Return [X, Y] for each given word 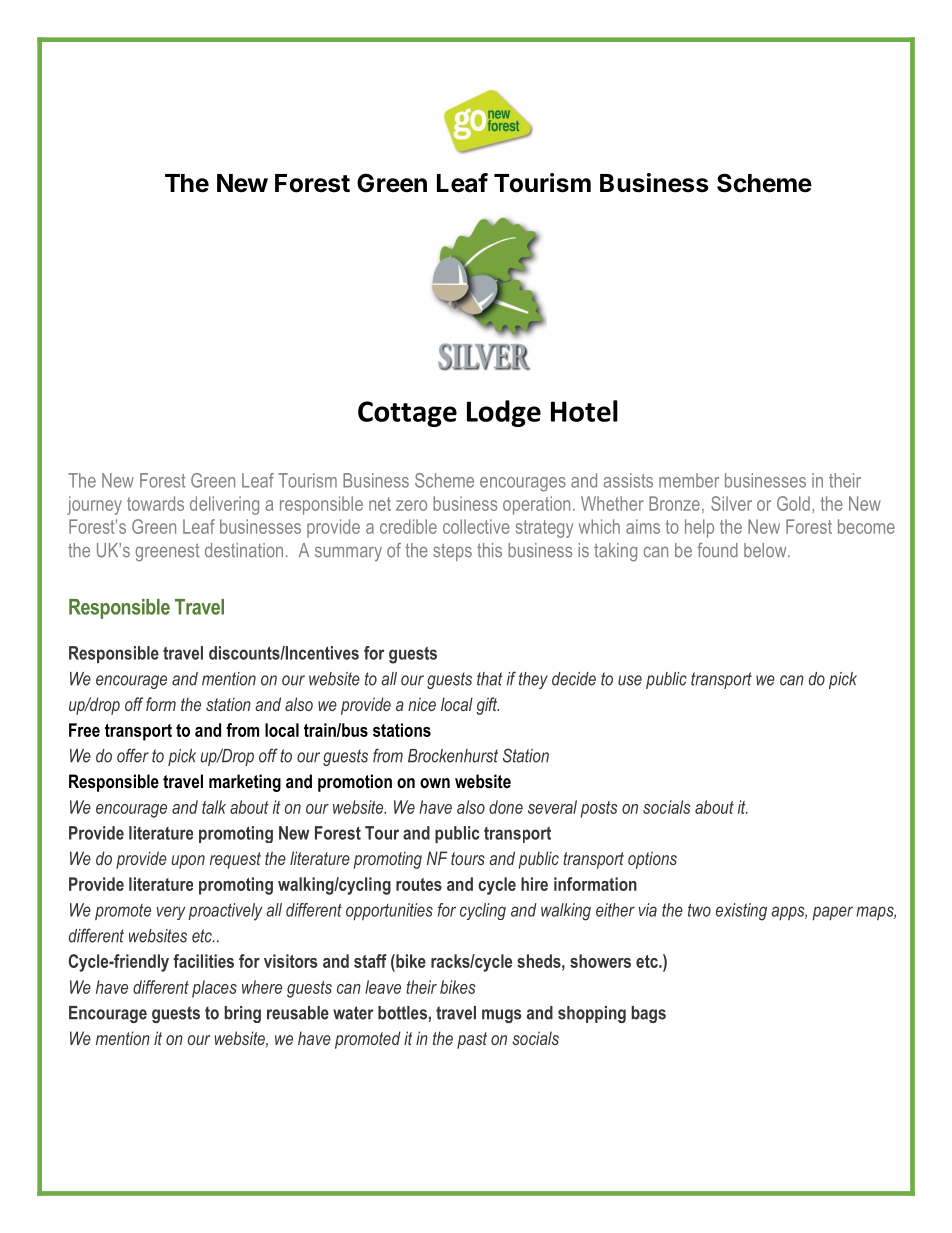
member [689, 480]
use [630, 680]
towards [155, 503]
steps [452, 552]
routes [419, 884]
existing [741, 912]
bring [242, 1014]
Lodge [504, 413]
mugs [501, 1016]
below [766, 550]
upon [188, 862]
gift [487, 706]
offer [133, 755]
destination [244, 550]
